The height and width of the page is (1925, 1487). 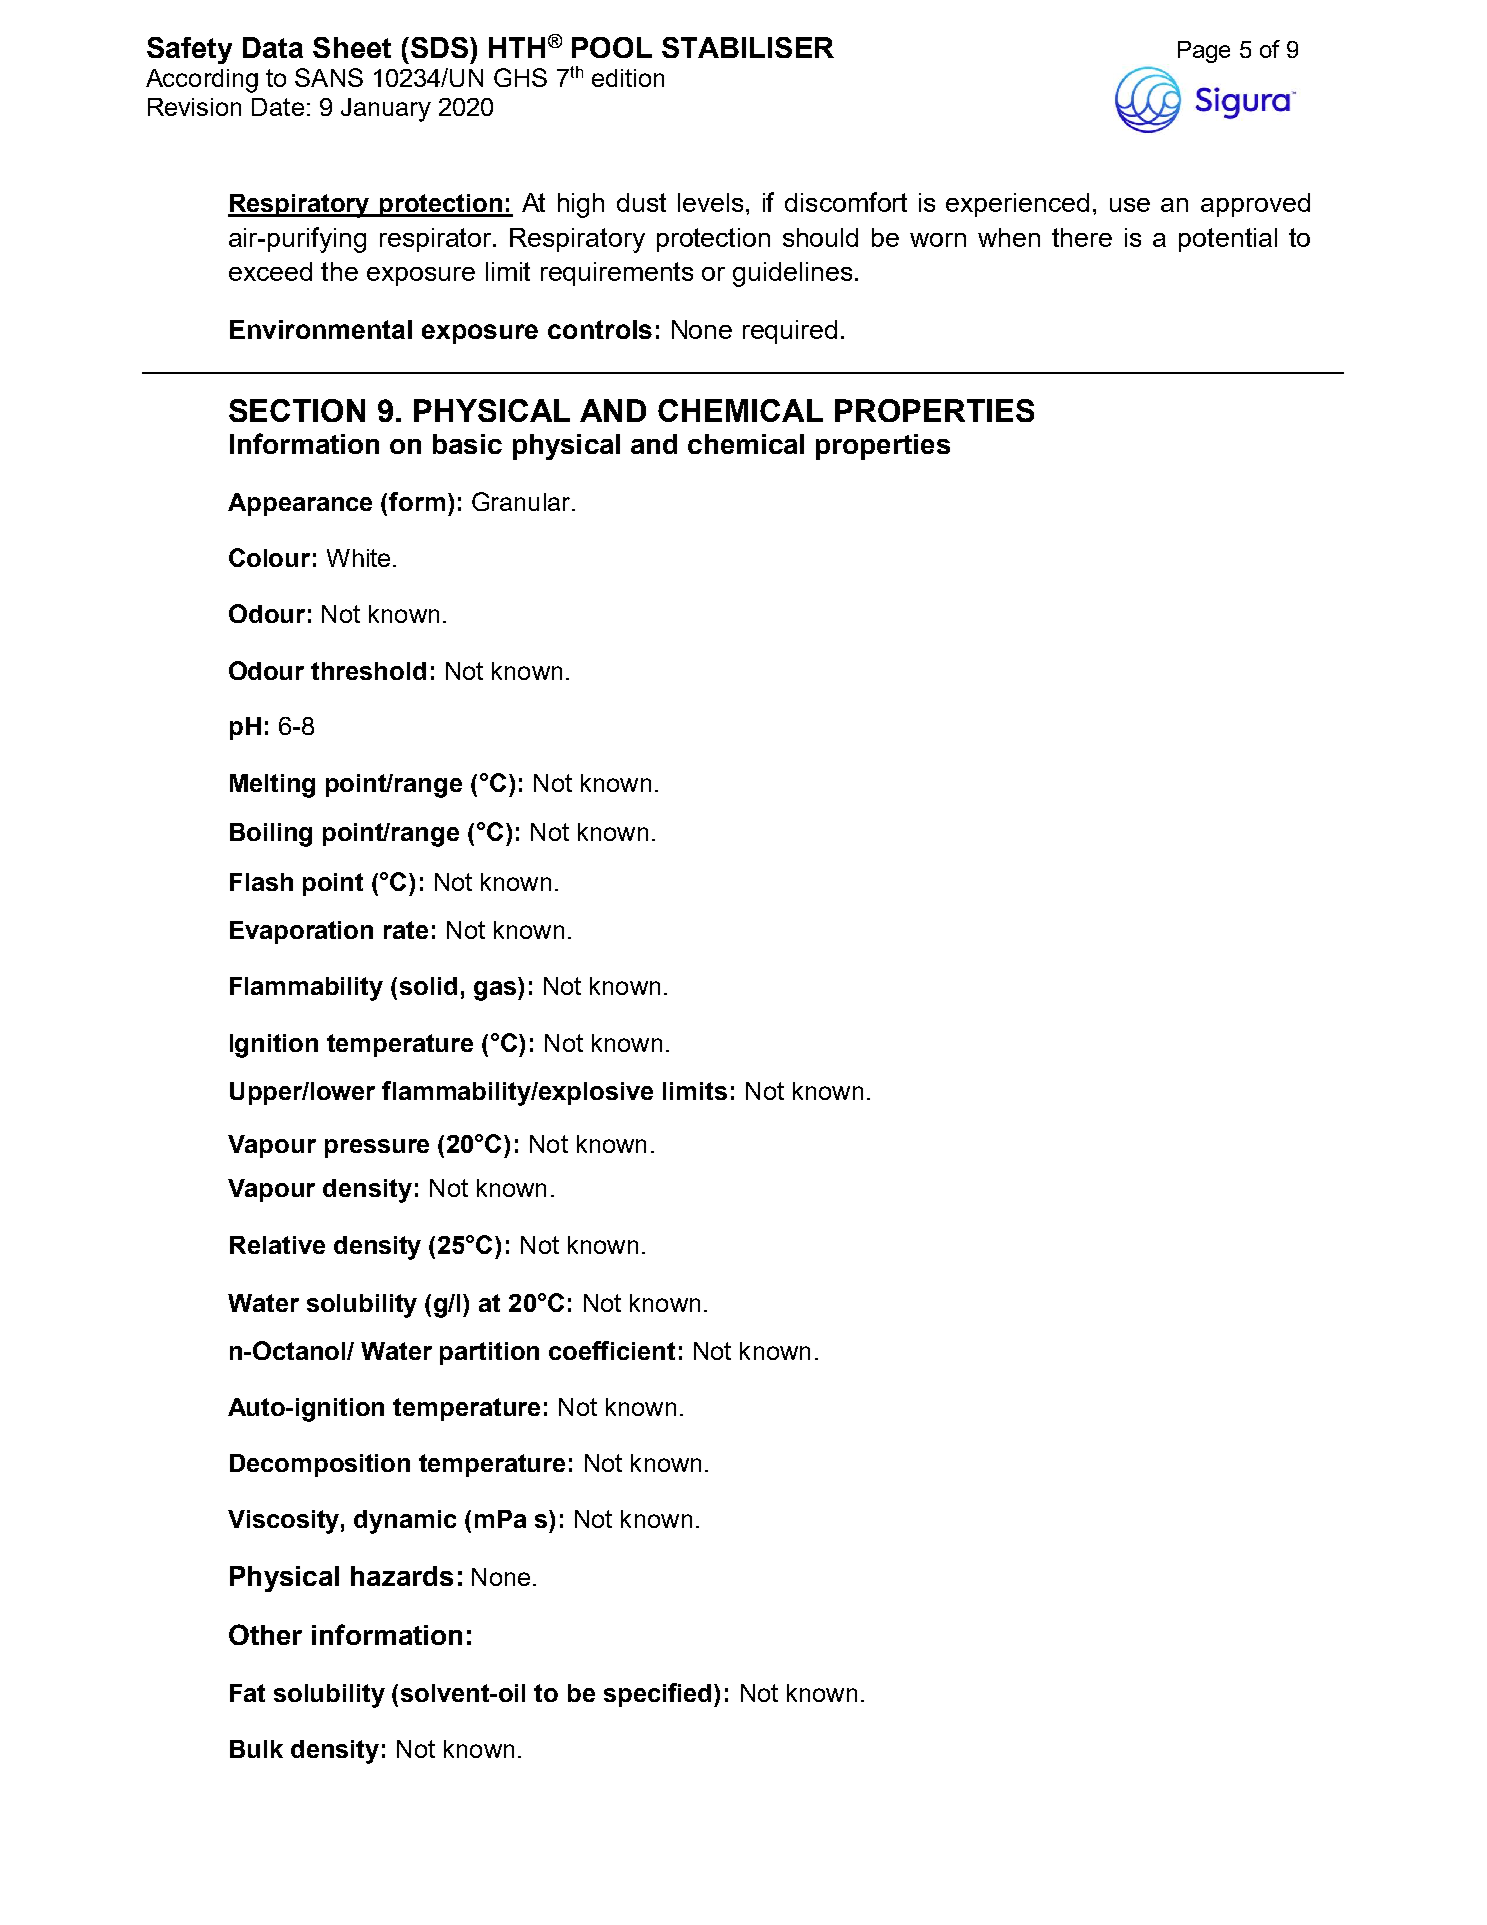 What do you see at coordinates (659, 1695) in the page?
I see `specified` at bounding box center [659, 1695].
